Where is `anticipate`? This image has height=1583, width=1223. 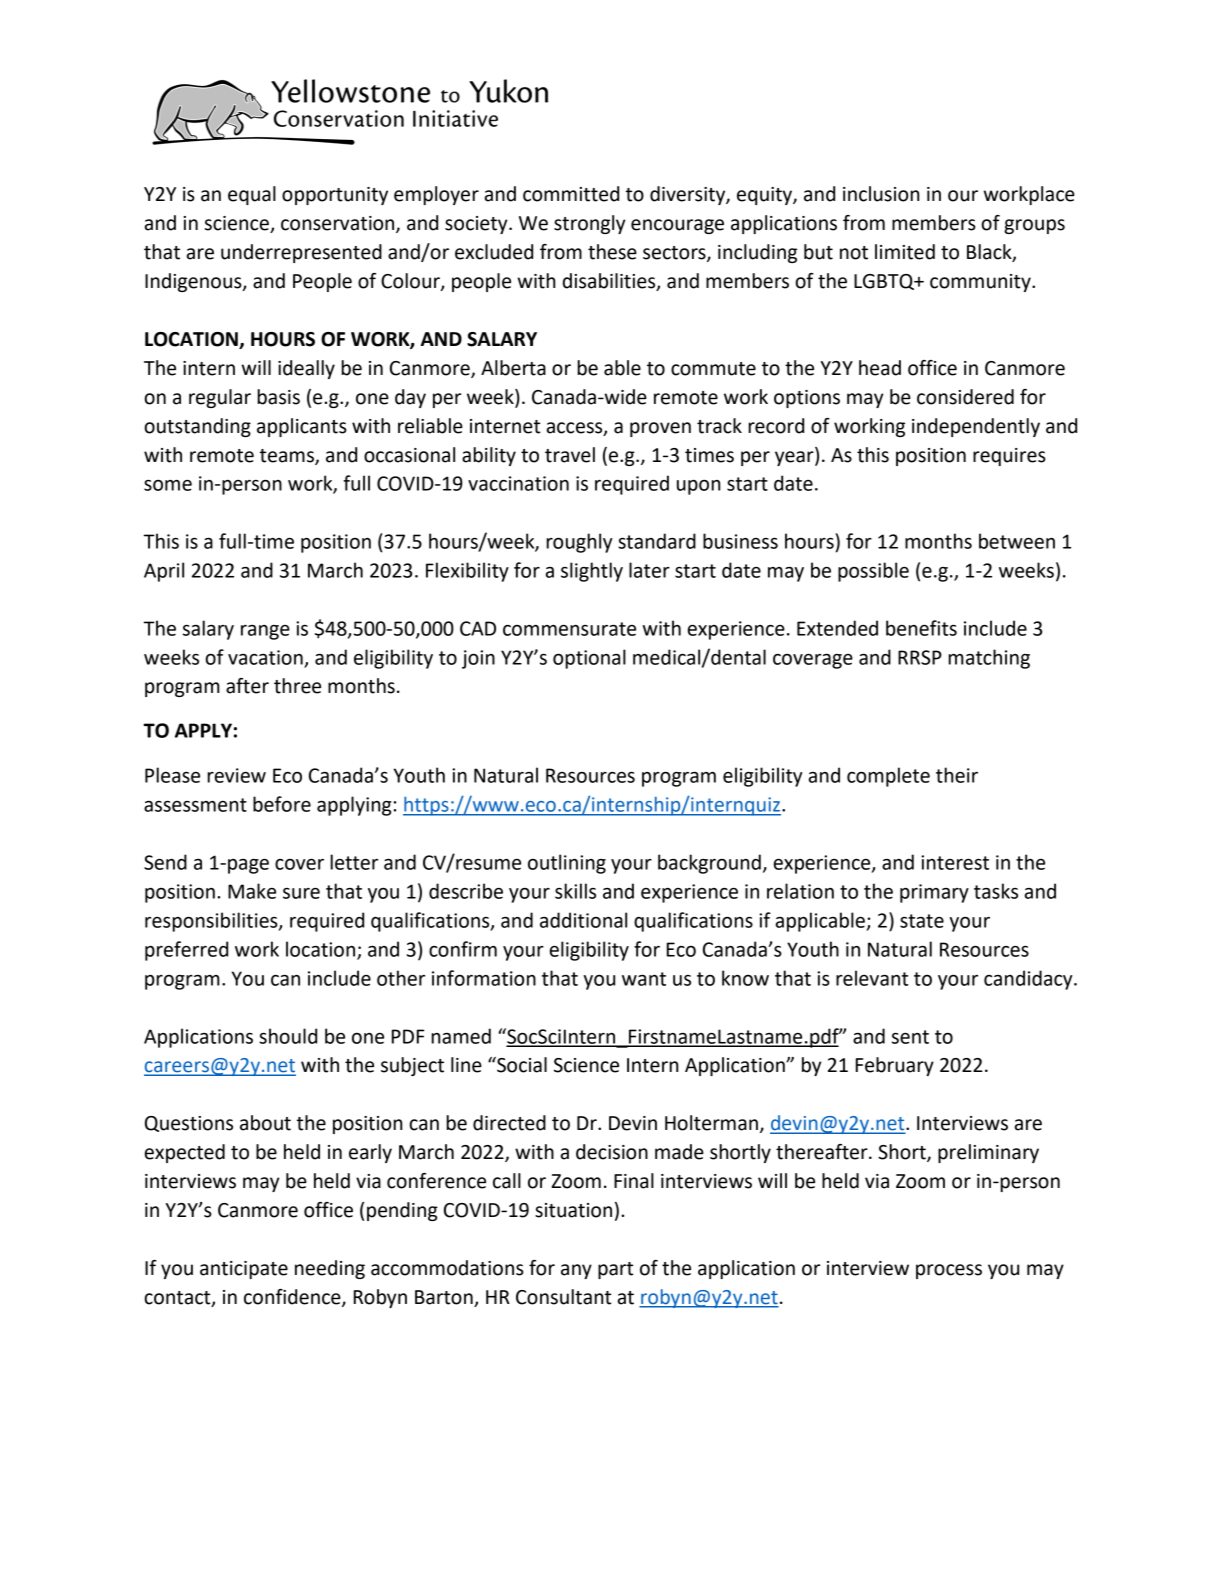
anticipate is located at coordinates (244, 1270).
